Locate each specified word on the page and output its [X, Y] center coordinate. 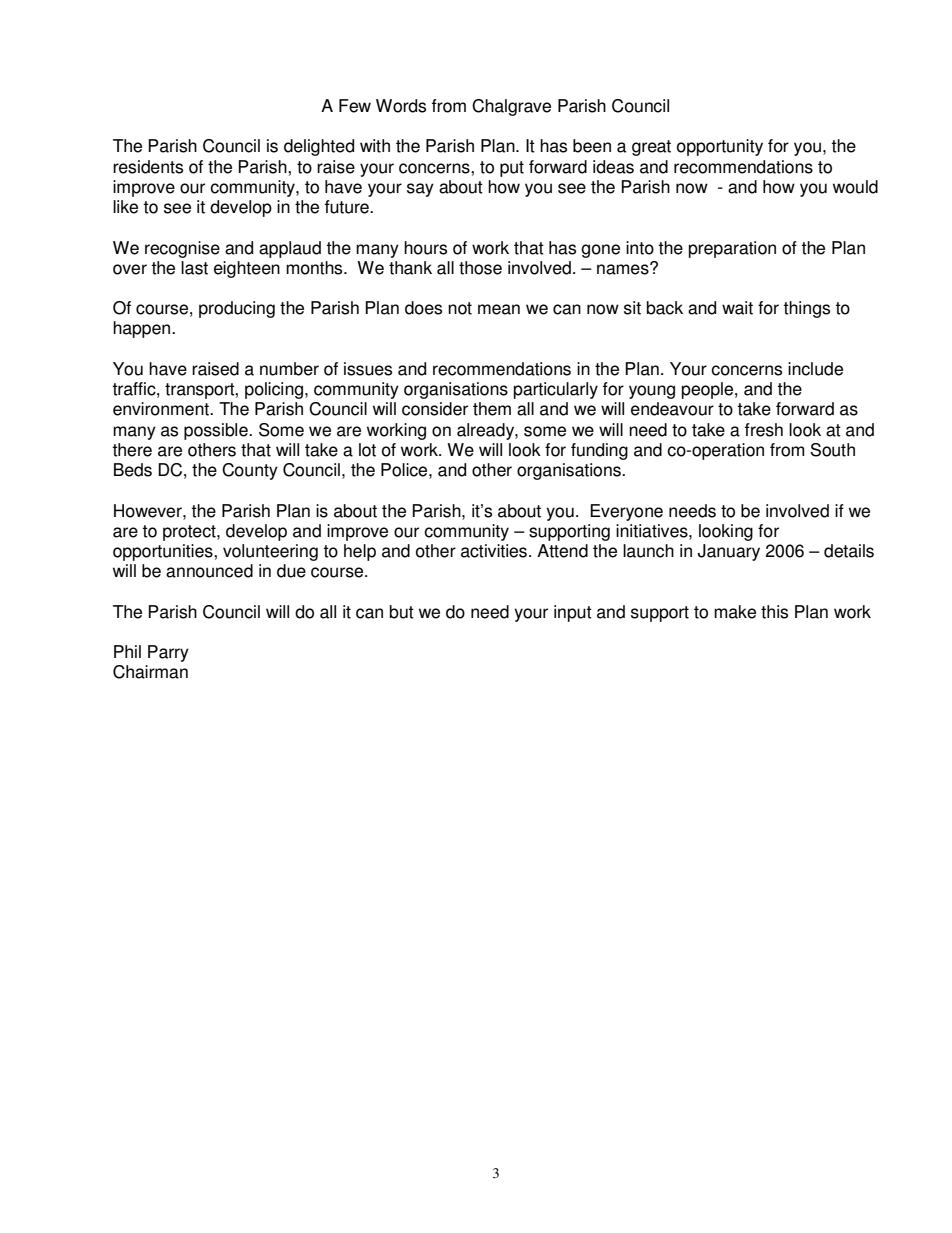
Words [401, 106]
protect [190, 533]
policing [274, 390]
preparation [732, 249]
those [480, 268]
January [729, 552]
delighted [319, 147]
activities [494, 551]
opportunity [720, 147]
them [492, 409]
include [815, 369]
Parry [168, 653]
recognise [182, 249]
